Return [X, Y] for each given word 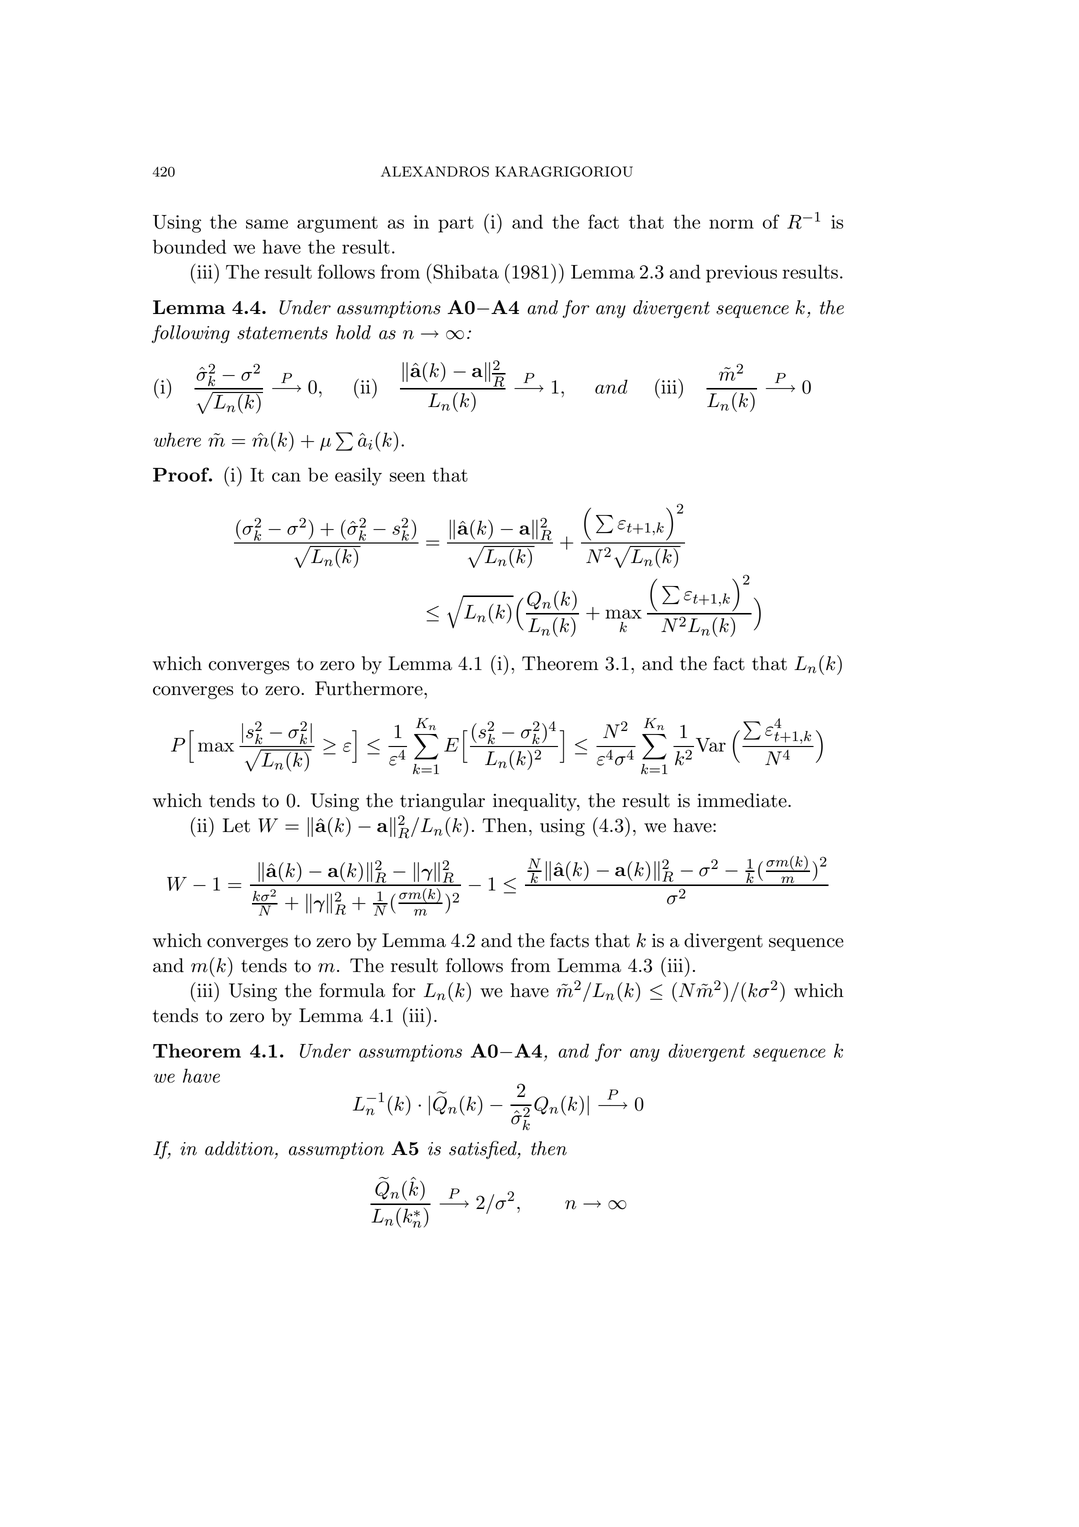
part [456, 224]
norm [731, 224]
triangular [442, 802]
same [267, 224]
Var [709, 745]
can [286, 477]
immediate [743, 800]
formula [352, 990]
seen [407, 477]
